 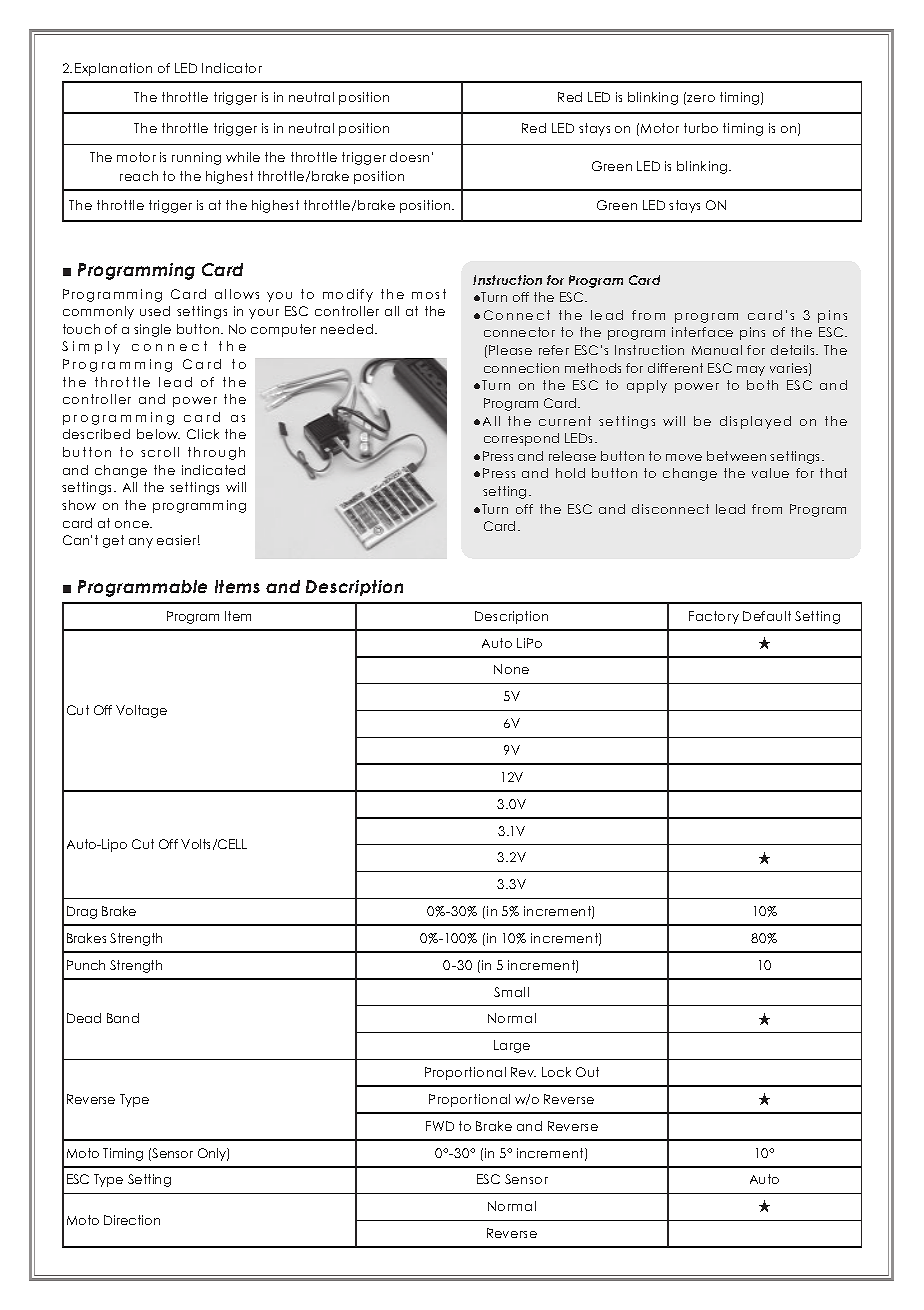 What do you see at coordinates (511, 669) in the screenshot?
I see `None` at bounding box center [511, 669].
